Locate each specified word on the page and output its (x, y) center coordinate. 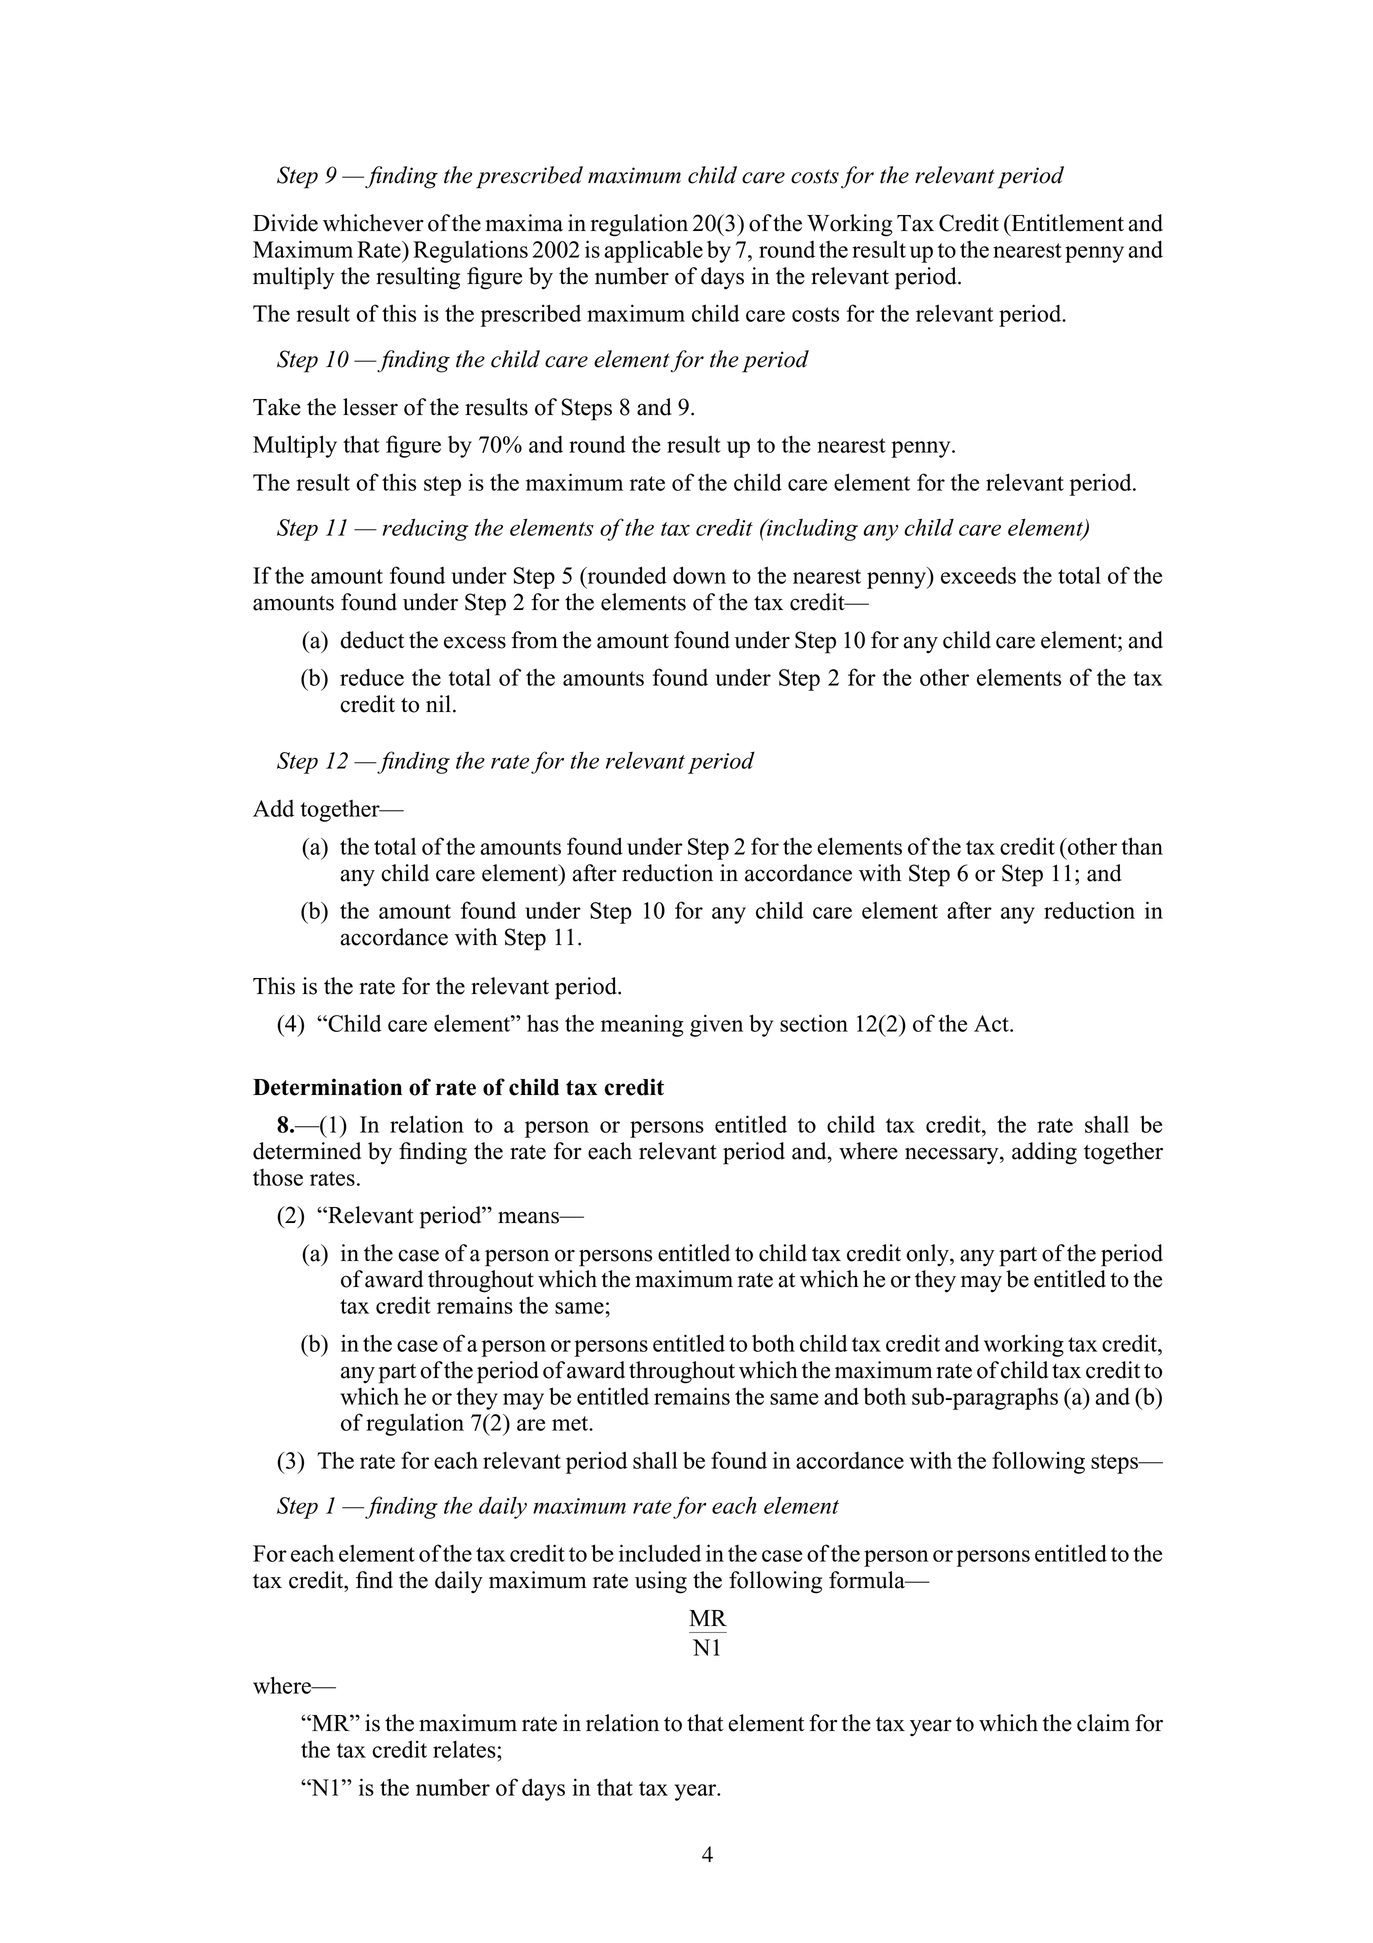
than (1142, 846)
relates (465, 1749)
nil (438, 703)
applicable (653, 251)
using (661, 1582)
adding (1044, 1153)
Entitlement (1066, 223)
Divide (285, 223)
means (529, 1217)
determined (307, 1151)
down (699, 575)
